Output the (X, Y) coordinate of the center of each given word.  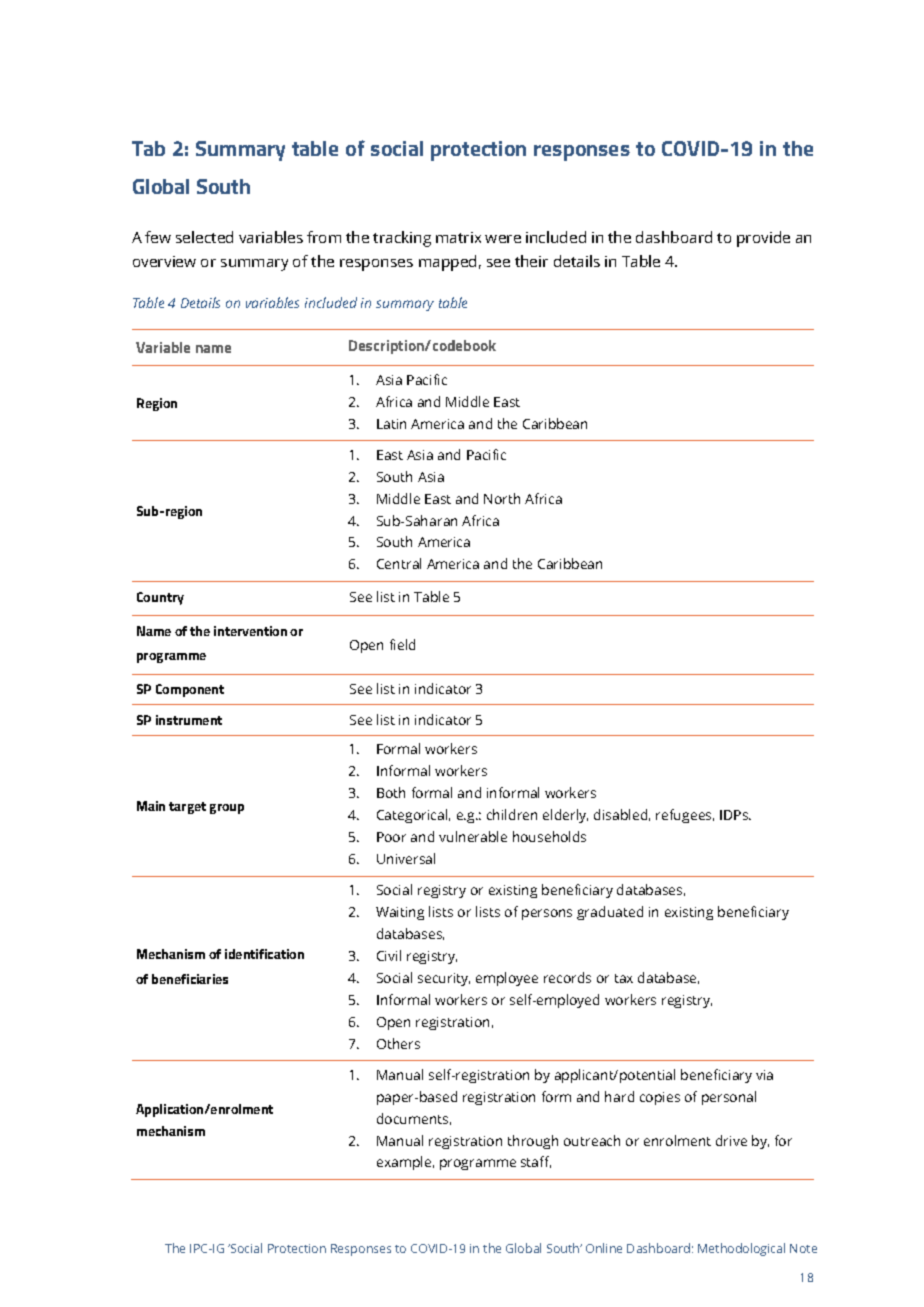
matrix (458, 237)
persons (547, 914)
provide (763, 239)
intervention (250, 631)
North (502, 498)
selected (204, 237)
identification (264, 954)
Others (398, 1043)
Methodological (741, 1249)
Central (399, 563)
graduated (610, 913)
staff (536, 1162)
